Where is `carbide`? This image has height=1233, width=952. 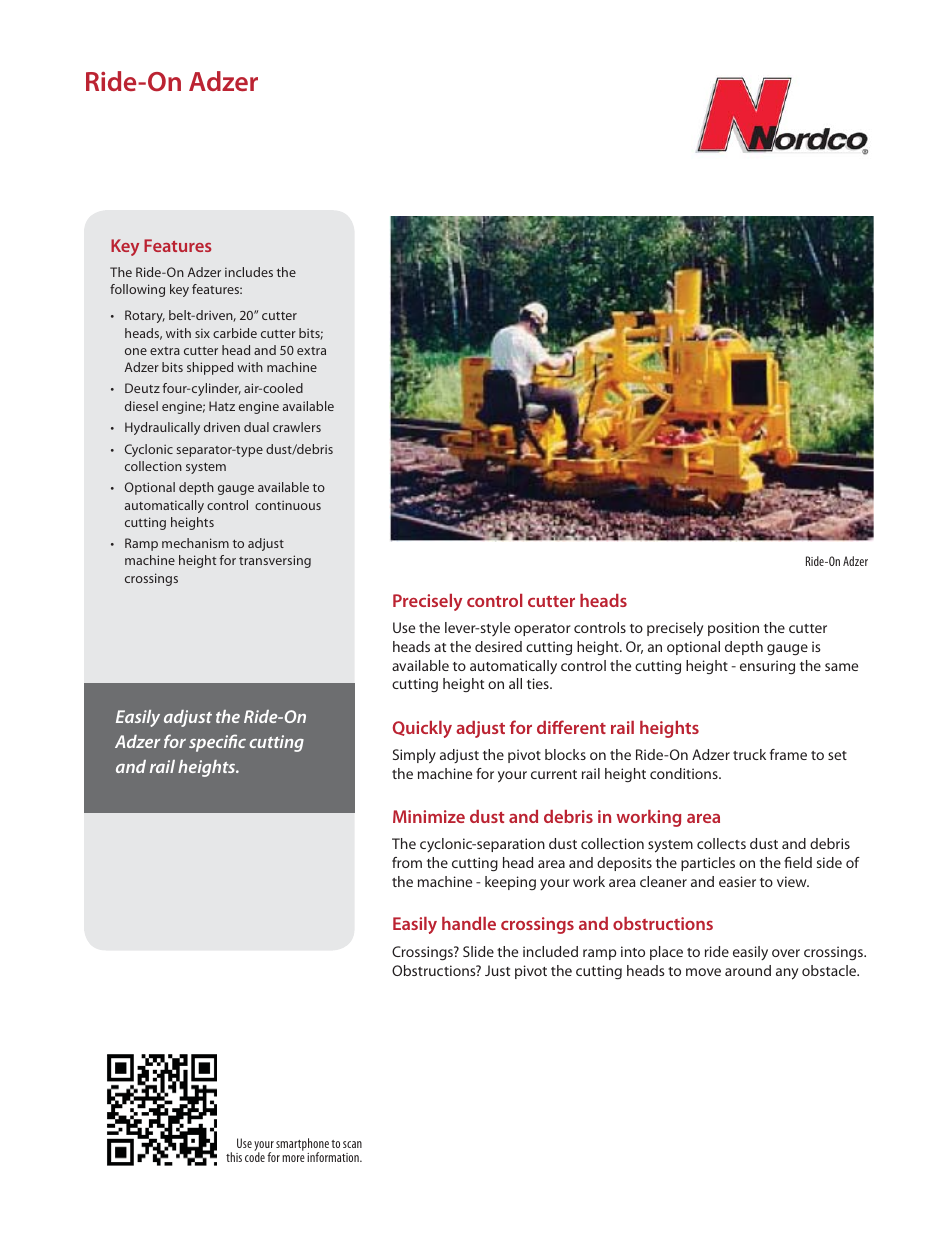
carbide is located at coordinates (235, 333).
